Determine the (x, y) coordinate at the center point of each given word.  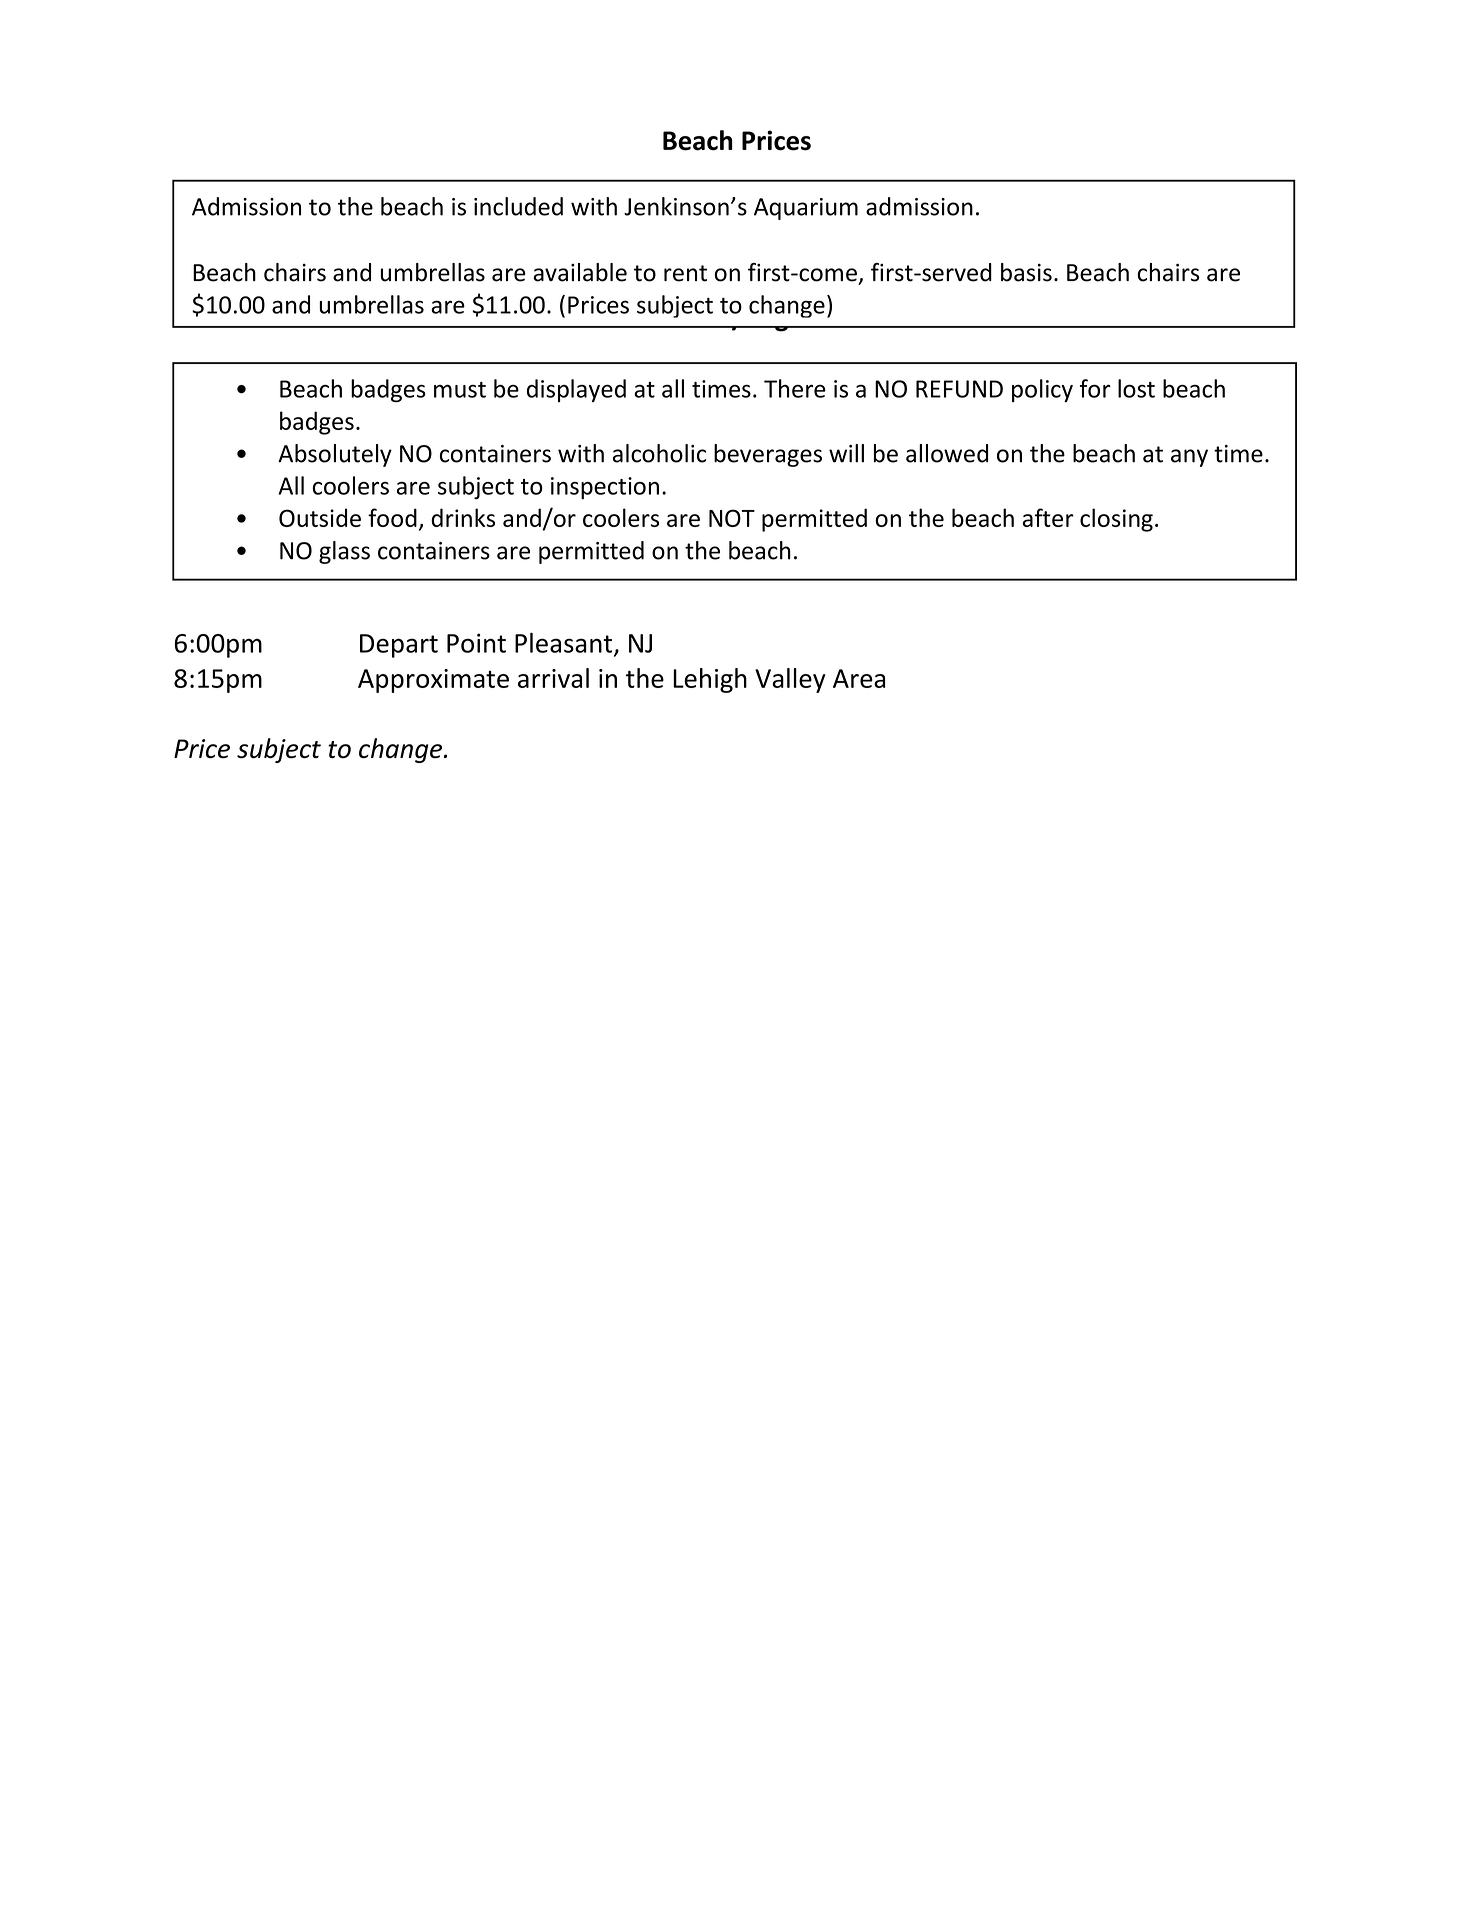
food (392, 517)
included (518, 206)
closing (1116, 520)
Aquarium (806, 209)
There (795, 388)
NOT (732, 518)
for (1095, 388)
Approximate (433, 681)
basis (1026, 272)
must (460, 390)
